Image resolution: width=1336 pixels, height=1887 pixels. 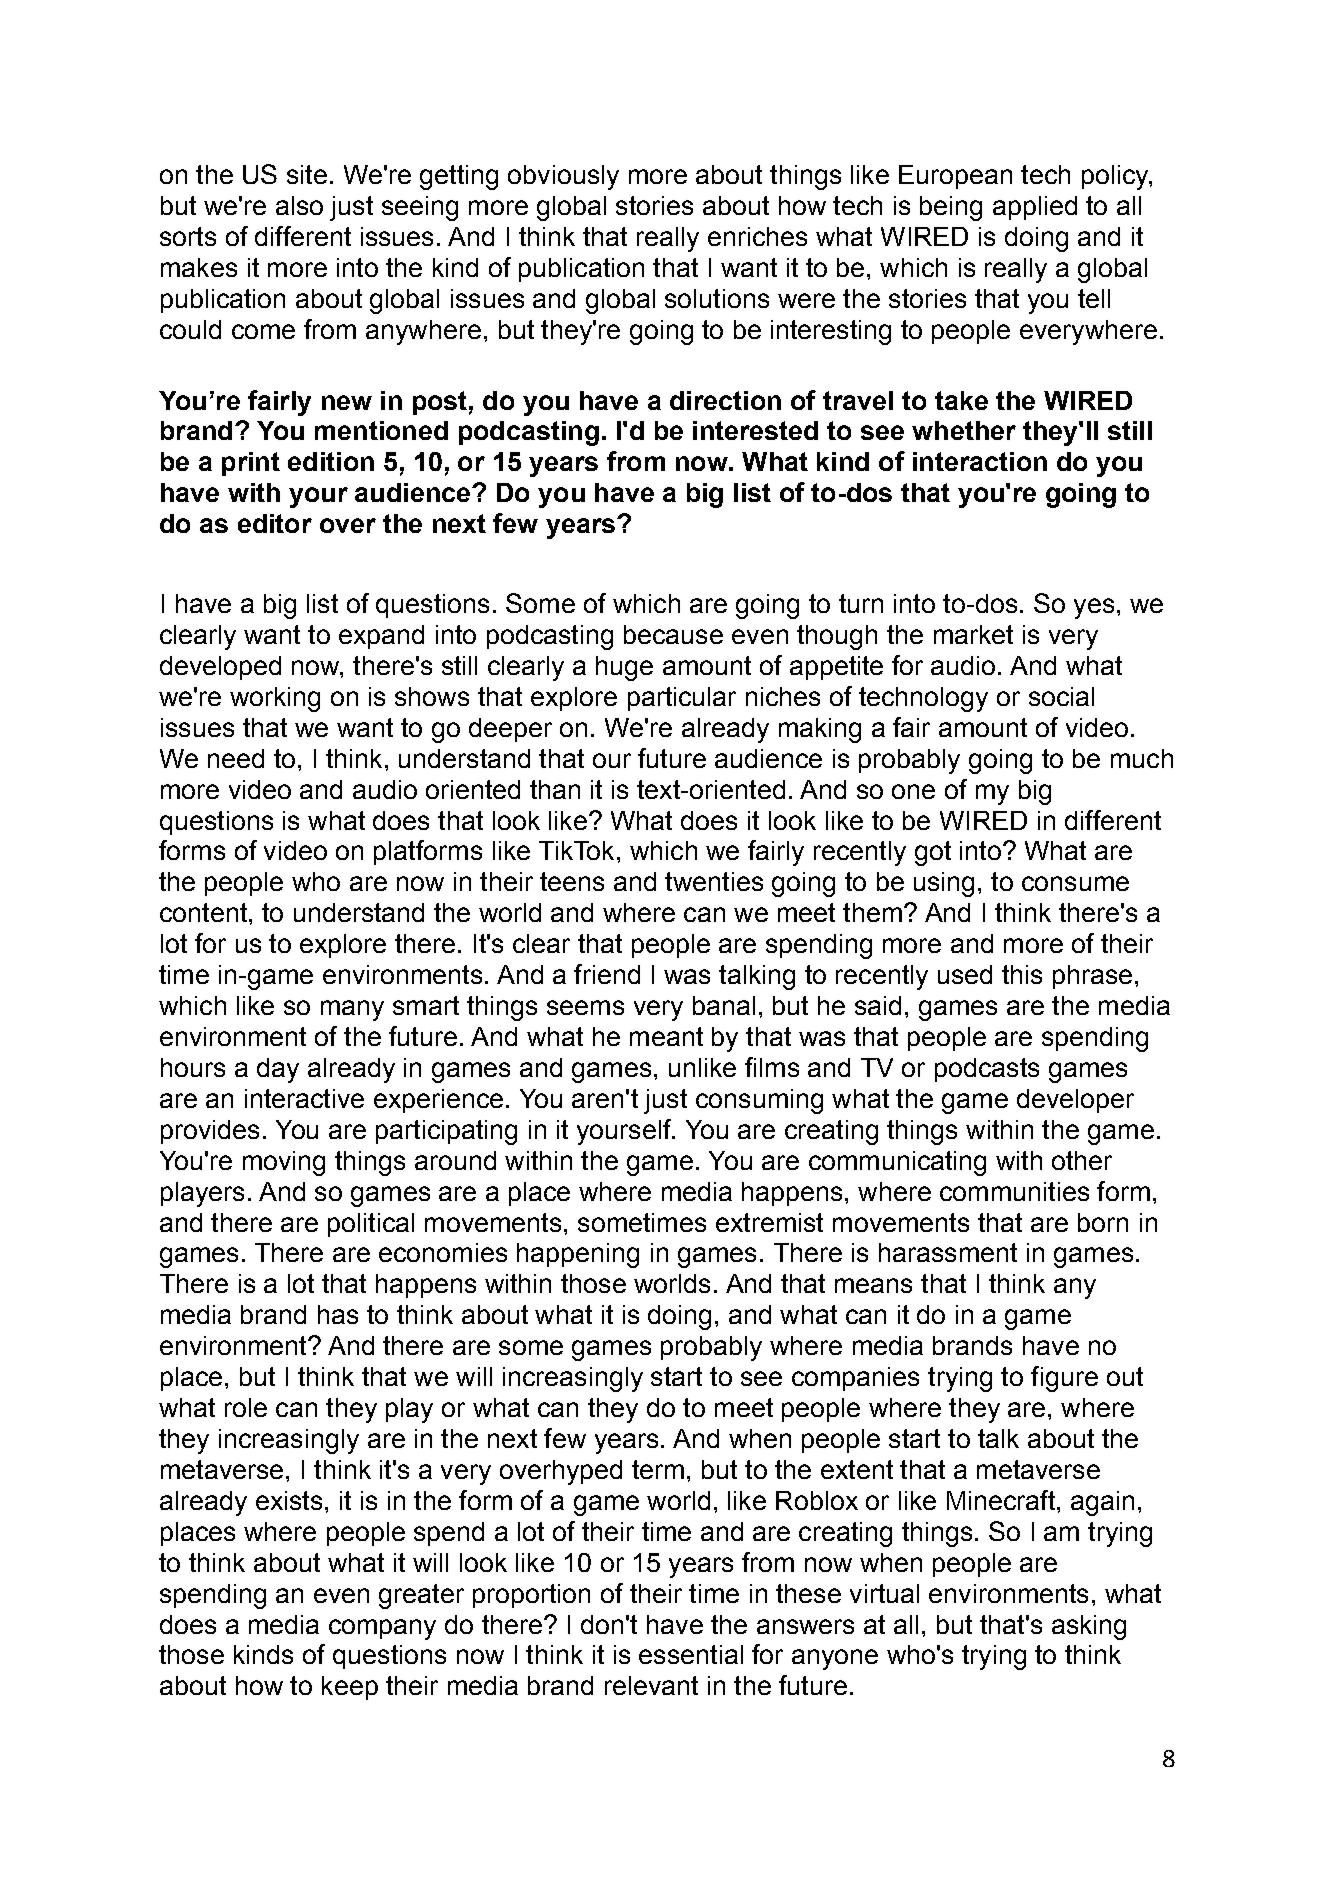 I want to click on this, so click(x=1022, y=974).
